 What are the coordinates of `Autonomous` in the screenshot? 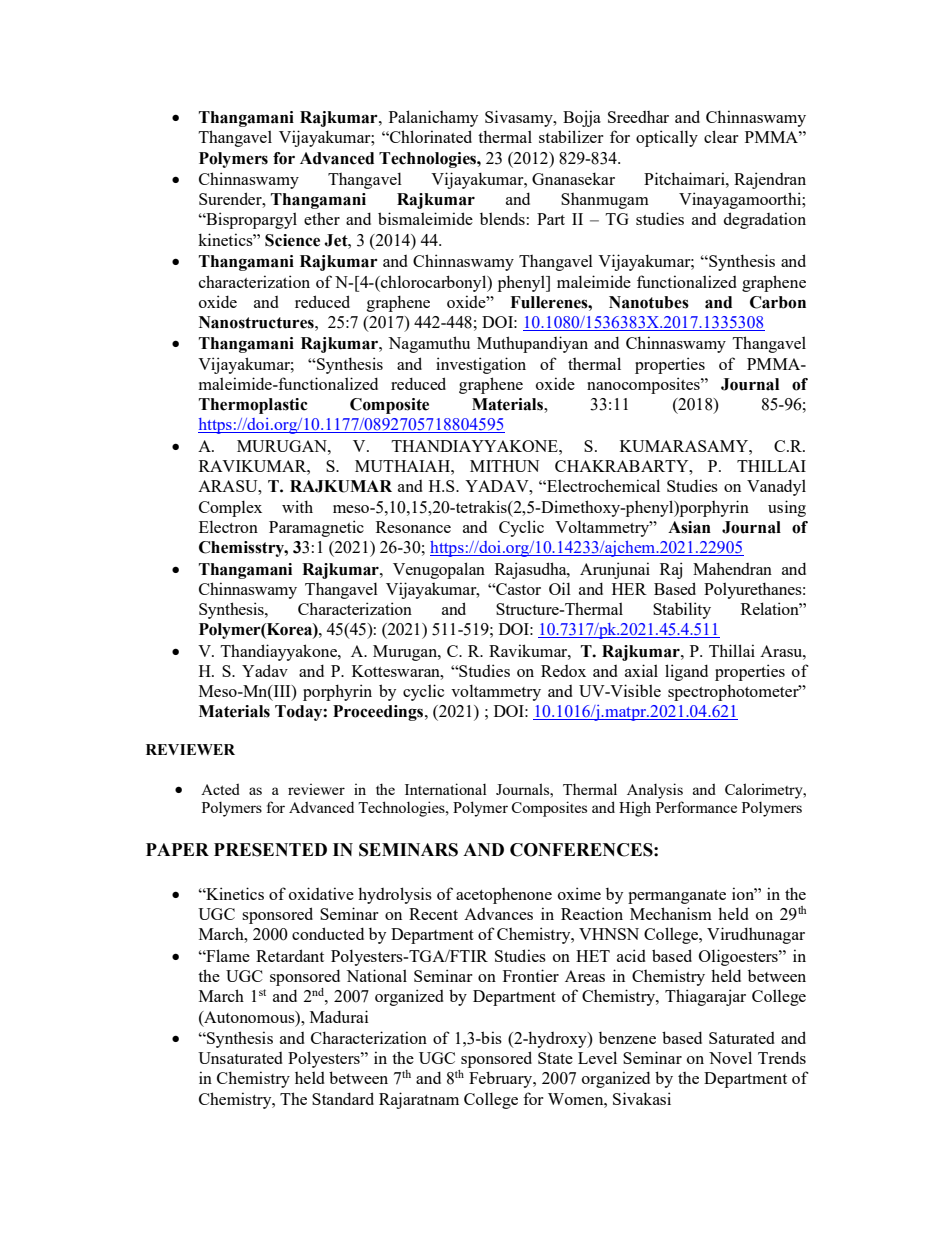 It's located at (249, 1017).
